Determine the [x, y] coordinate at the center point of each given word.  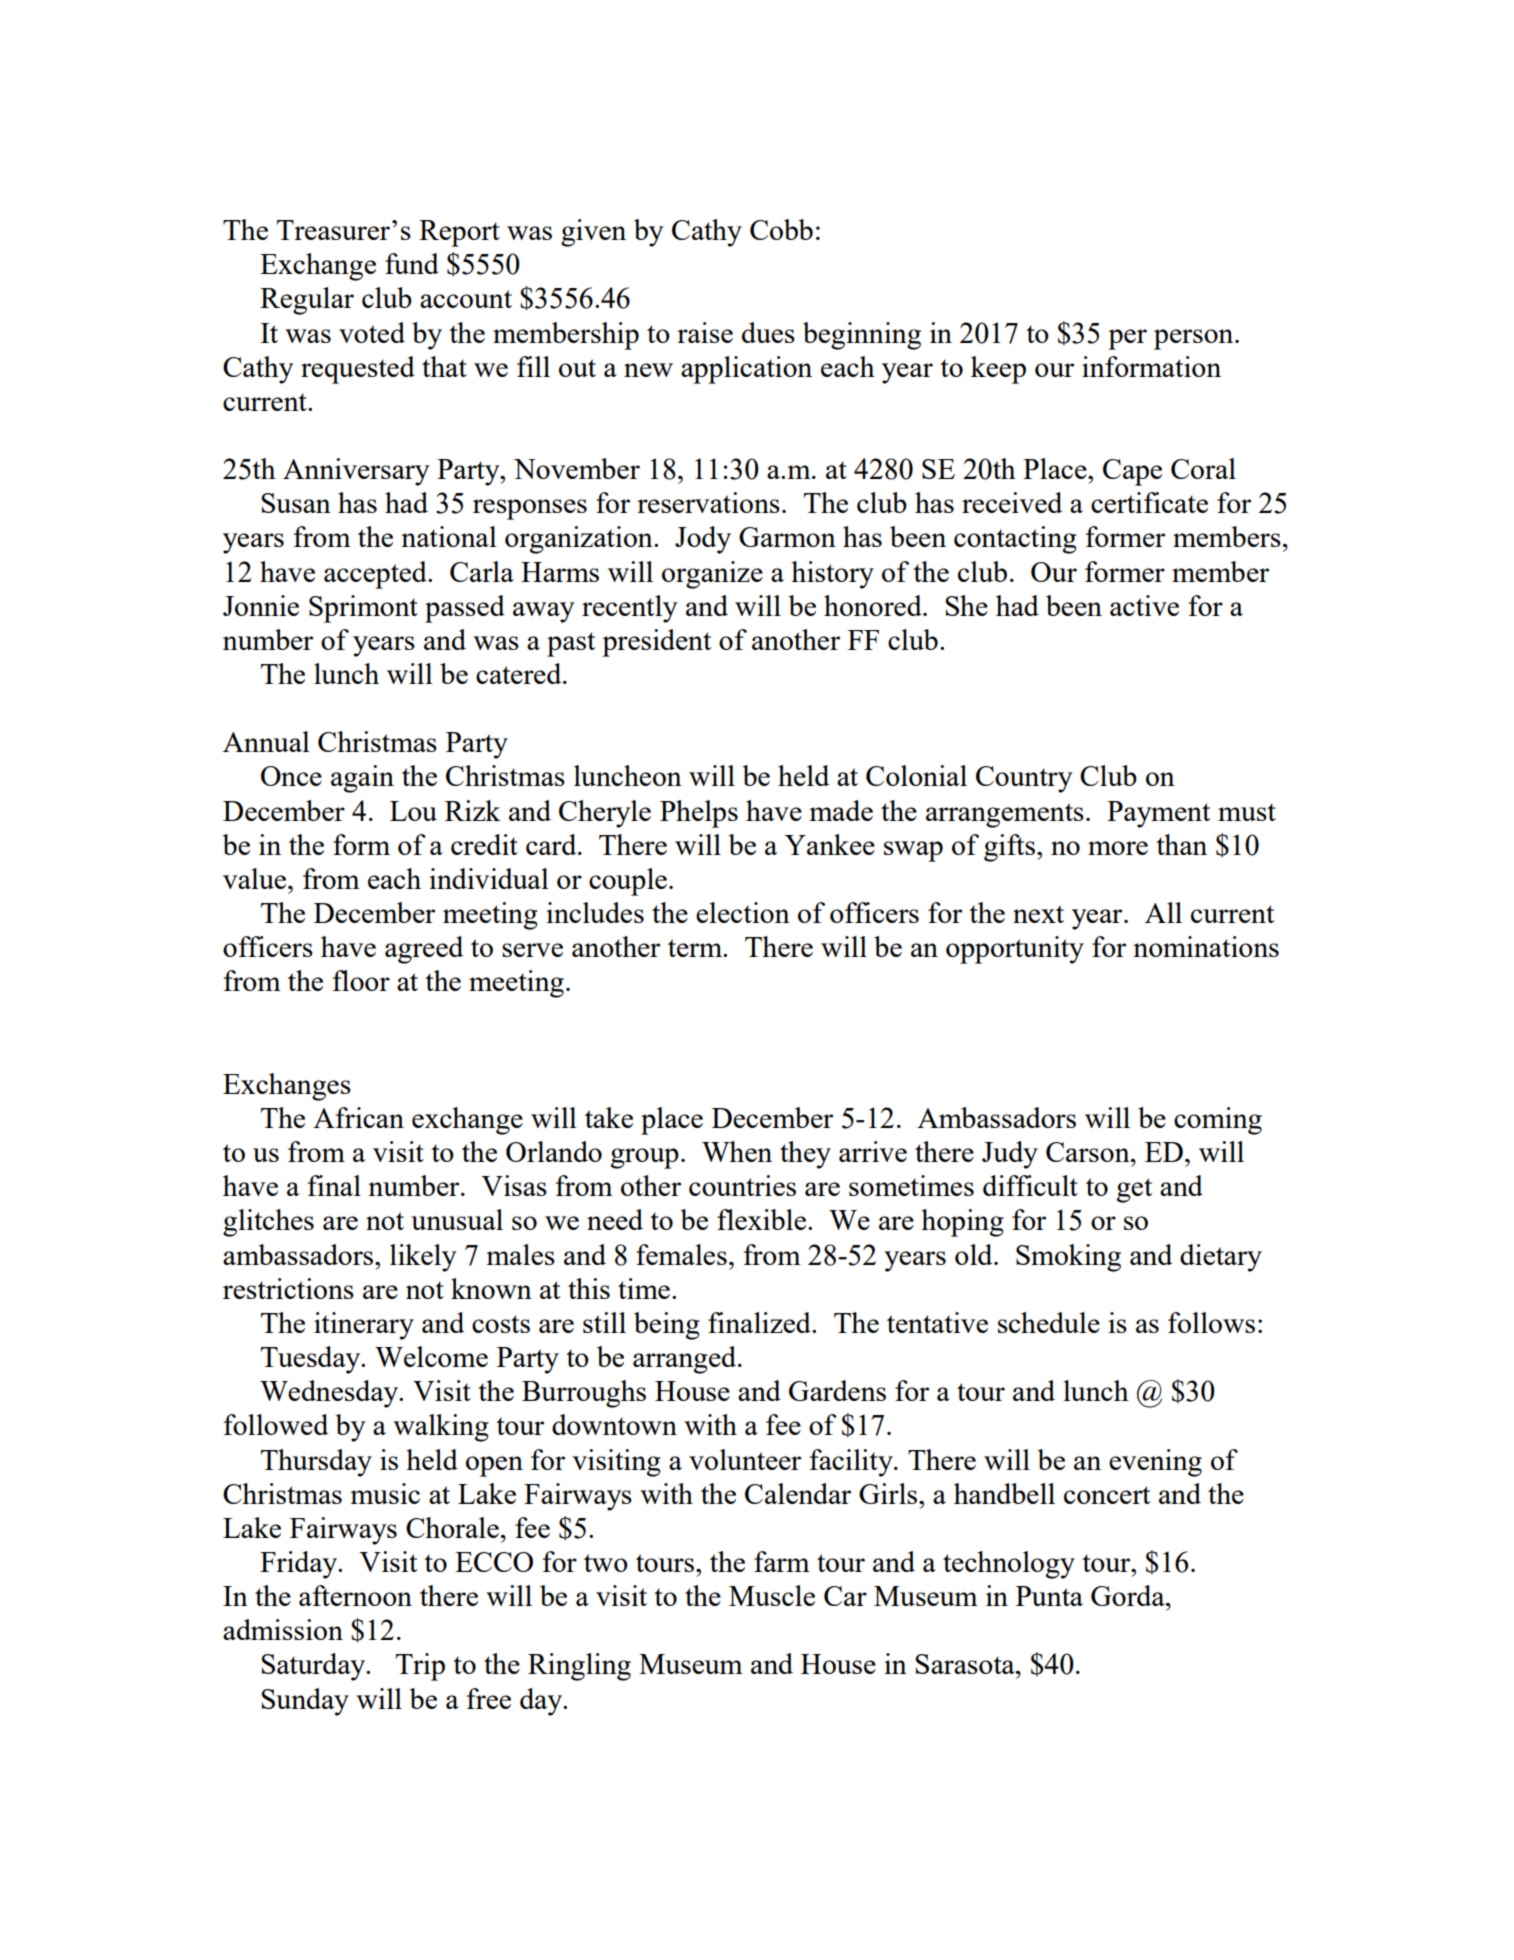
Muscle [772, 1595]
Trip [420, 1667]
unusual [457, 1219]
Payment [1159, 814]
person [1195, 339]
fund [412, 263]
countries [742, 1185]
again [362, 779]
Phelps [699, 814]
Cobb [781, 229]
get [1135, 1190]
